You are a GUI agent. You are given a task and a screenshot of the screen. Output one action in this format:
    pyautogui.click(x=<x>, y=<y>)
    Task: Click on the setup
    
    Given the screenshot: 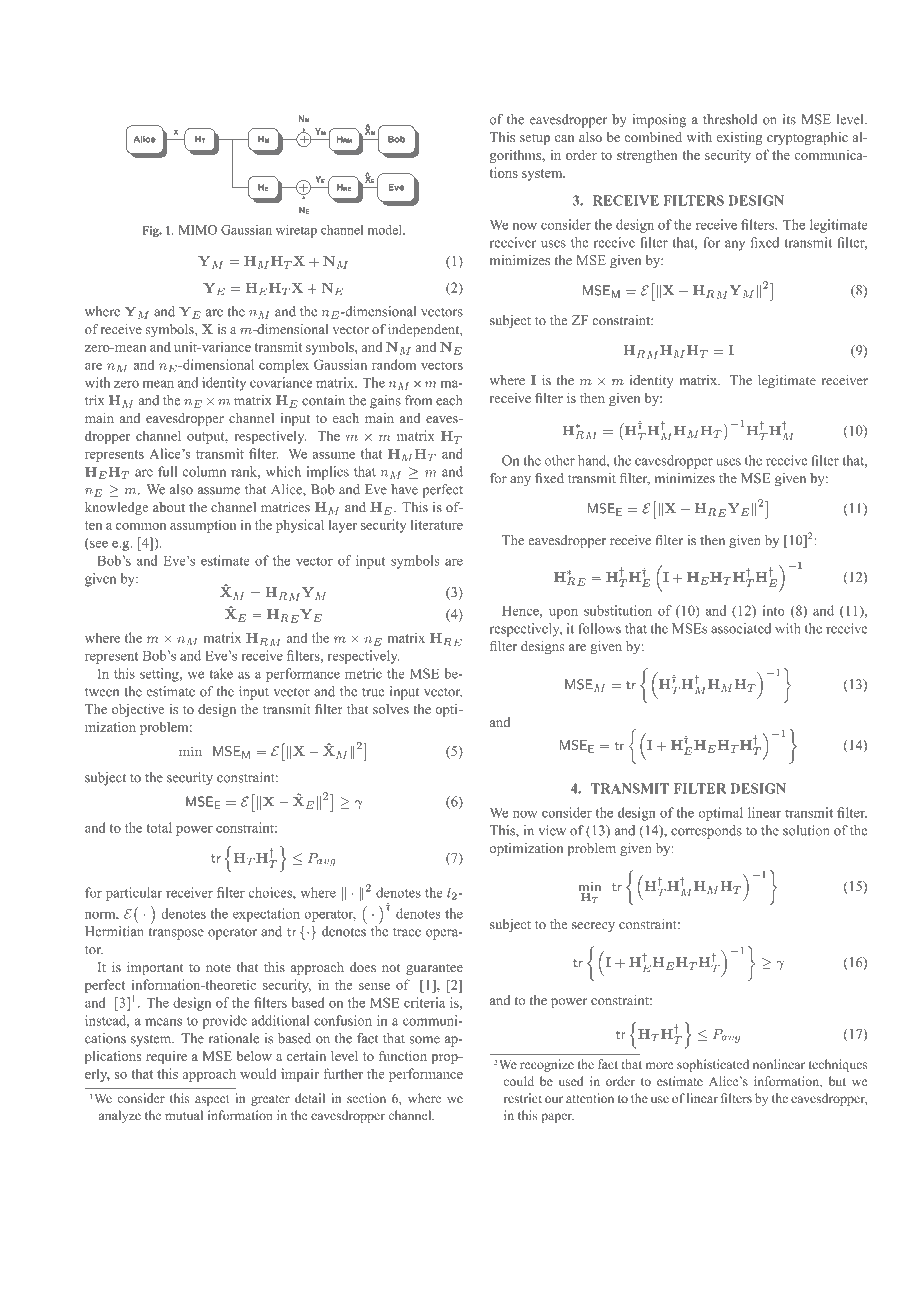 What is the action you would take?
    pyautogui.click(x=535, y=139)
